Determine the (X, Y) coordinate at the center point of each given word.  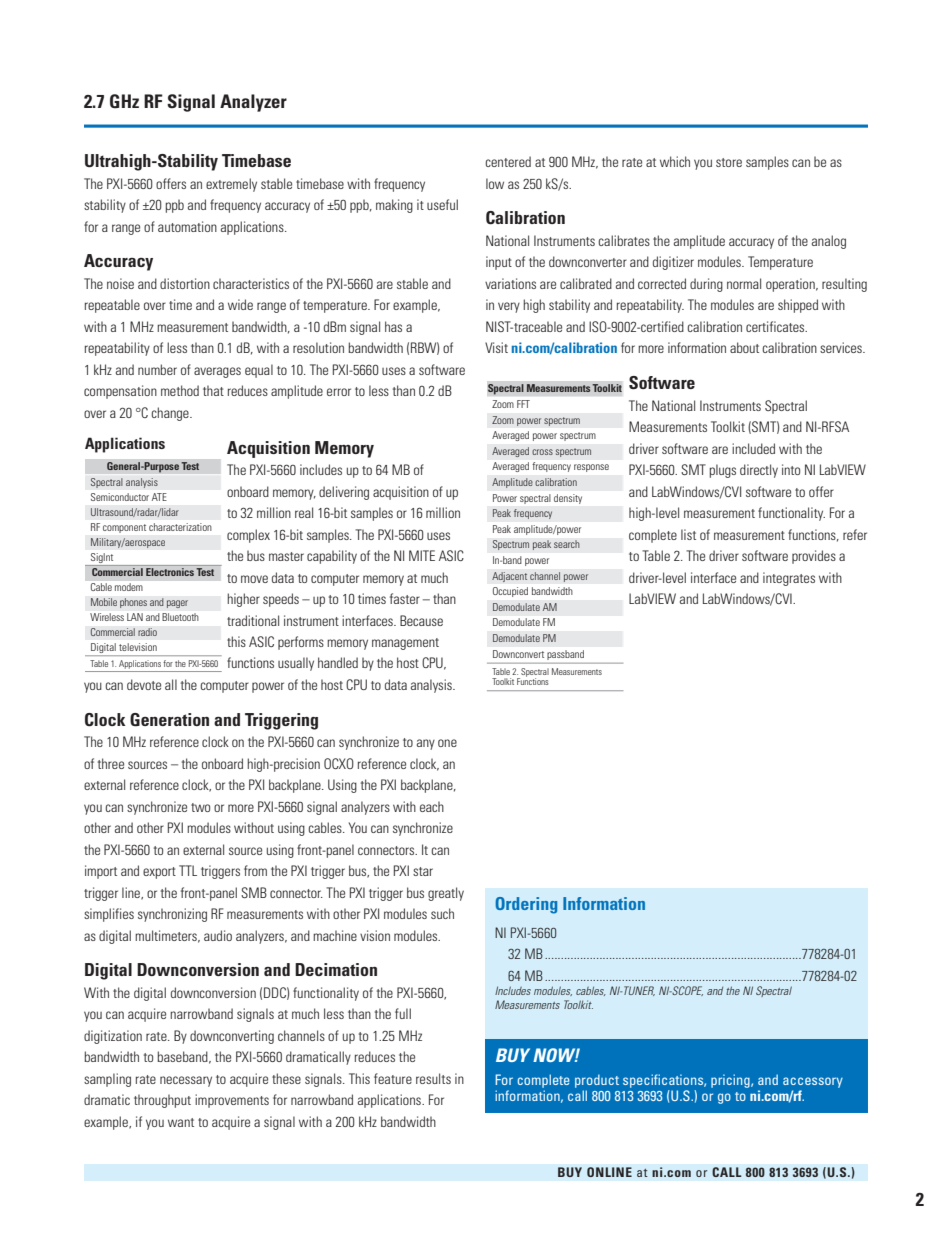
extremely (231, 185)
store (729, 162)
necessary (186, 1081)
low (495, 183)
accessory (813, 1082)
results (433, 1078)
